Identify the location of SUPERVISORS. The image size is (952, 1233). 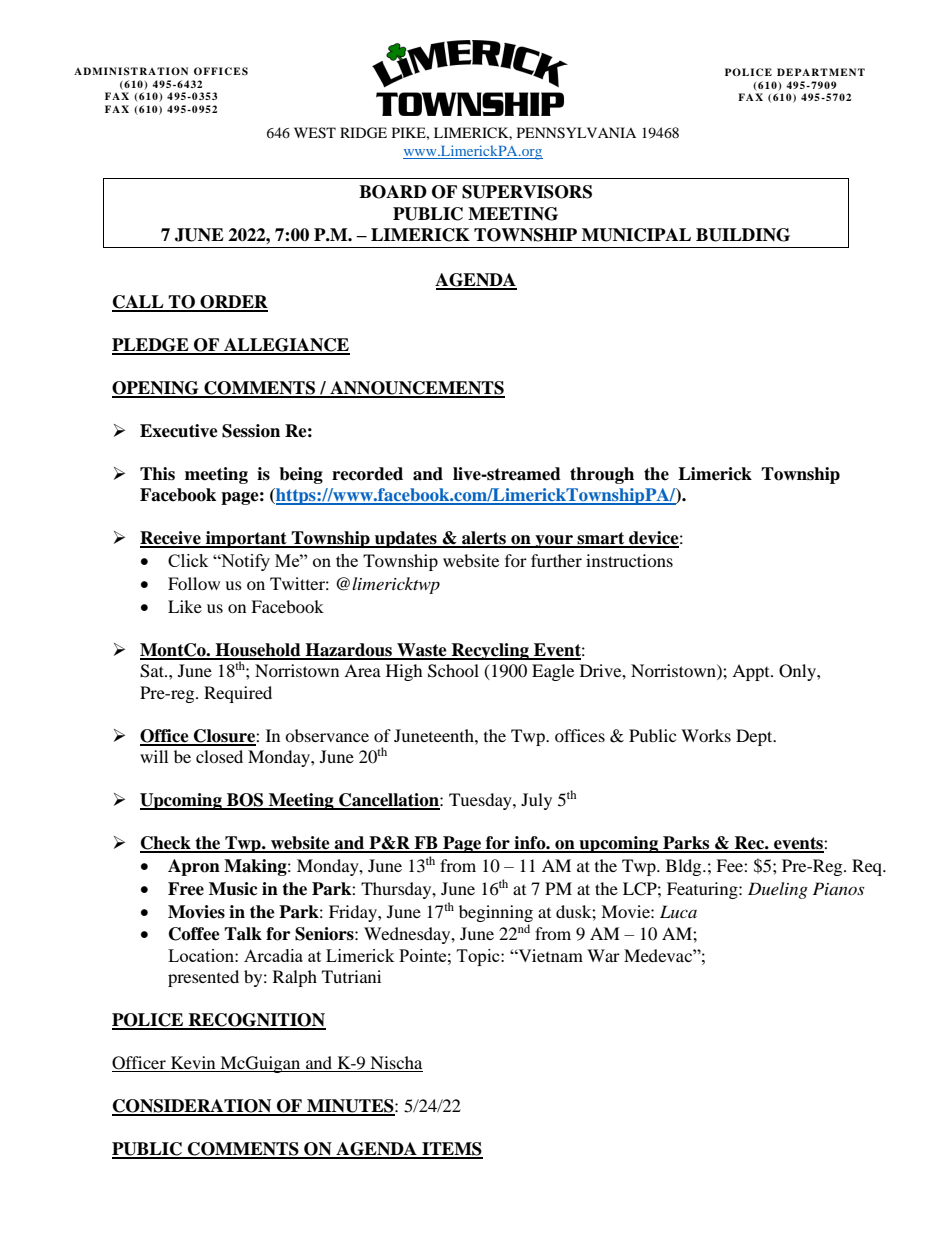
(527, 192).
